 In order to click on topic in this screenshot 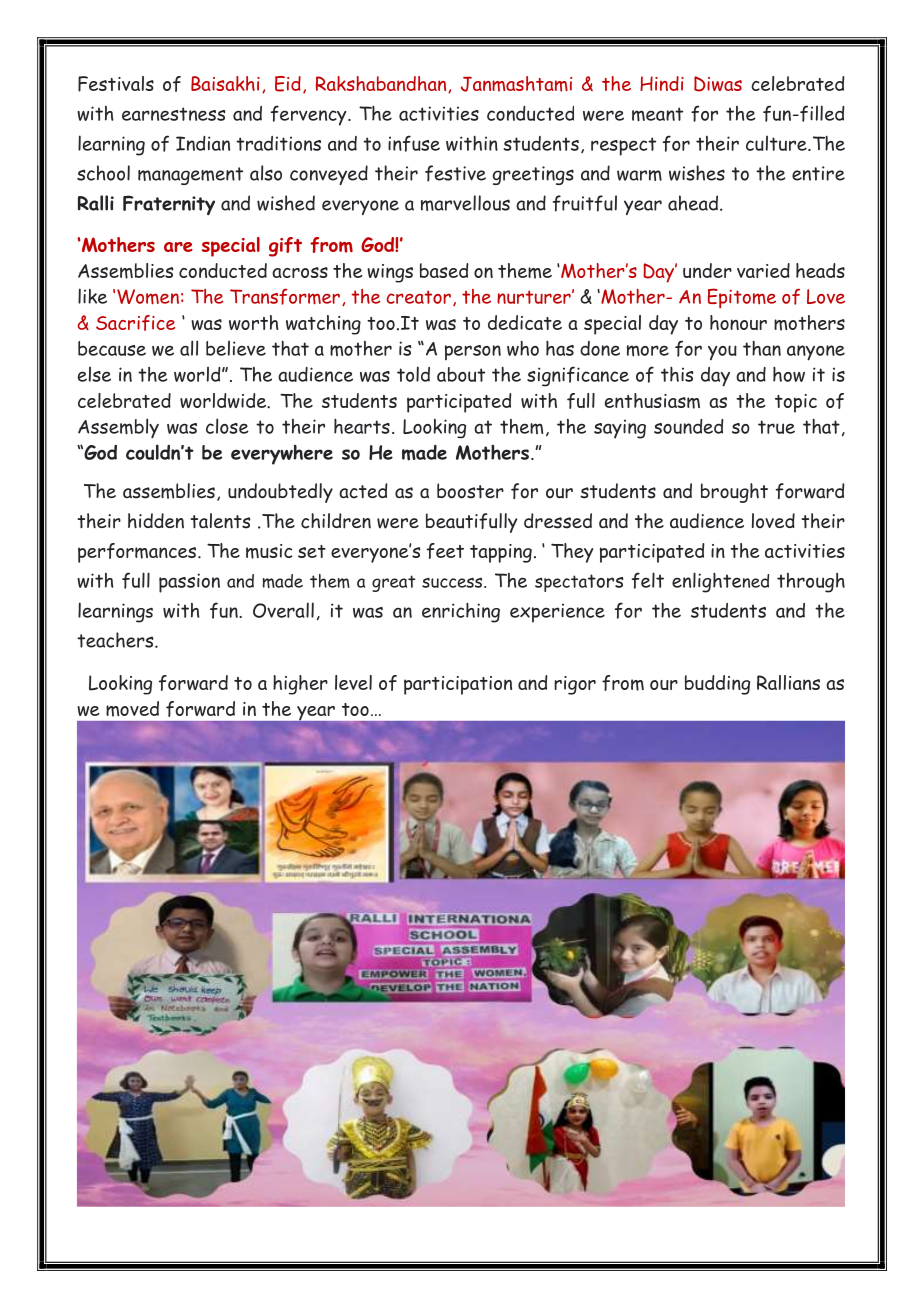, I will do `click(796, 403)`.
